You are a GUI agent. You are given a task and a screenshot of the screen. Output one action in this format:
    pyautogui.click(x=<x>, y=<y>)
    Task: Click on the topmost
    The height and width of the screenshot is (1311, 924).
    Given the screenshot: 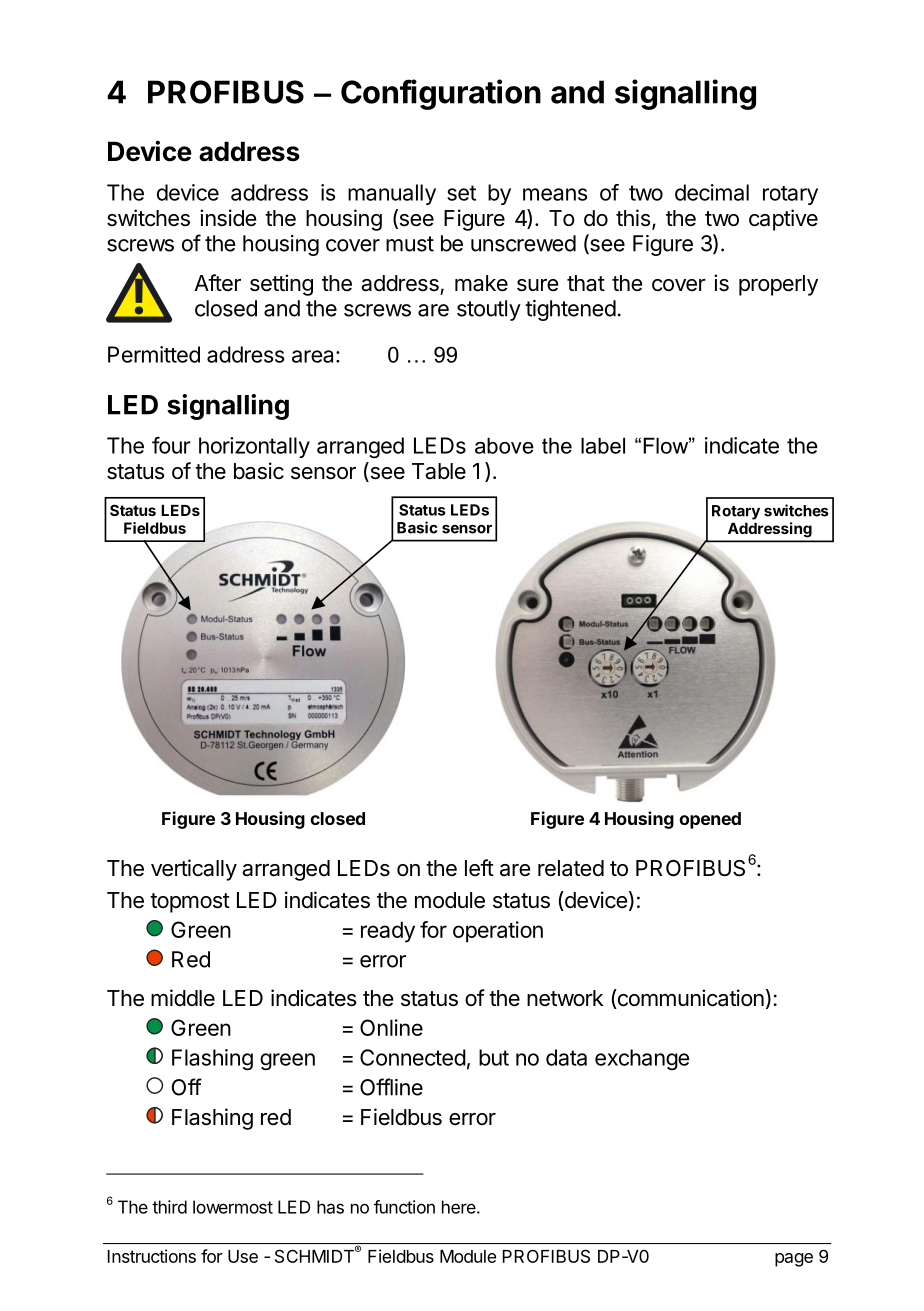 What is the action you would take?
    pyautogui.click(x=190, y=903)
